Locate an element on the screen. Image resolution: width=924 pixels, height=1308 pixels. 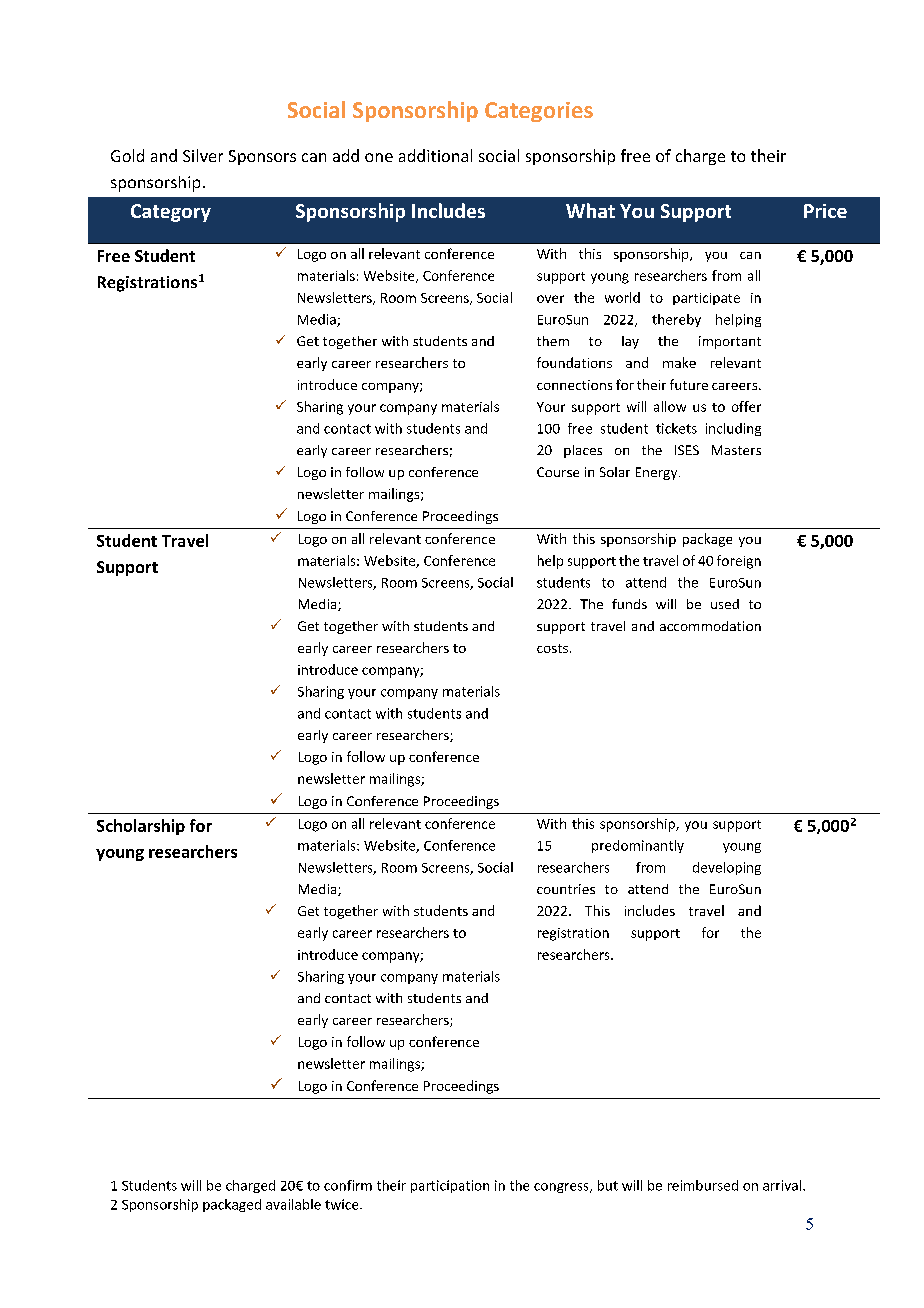
countries is located at coordinates (566, 889).
